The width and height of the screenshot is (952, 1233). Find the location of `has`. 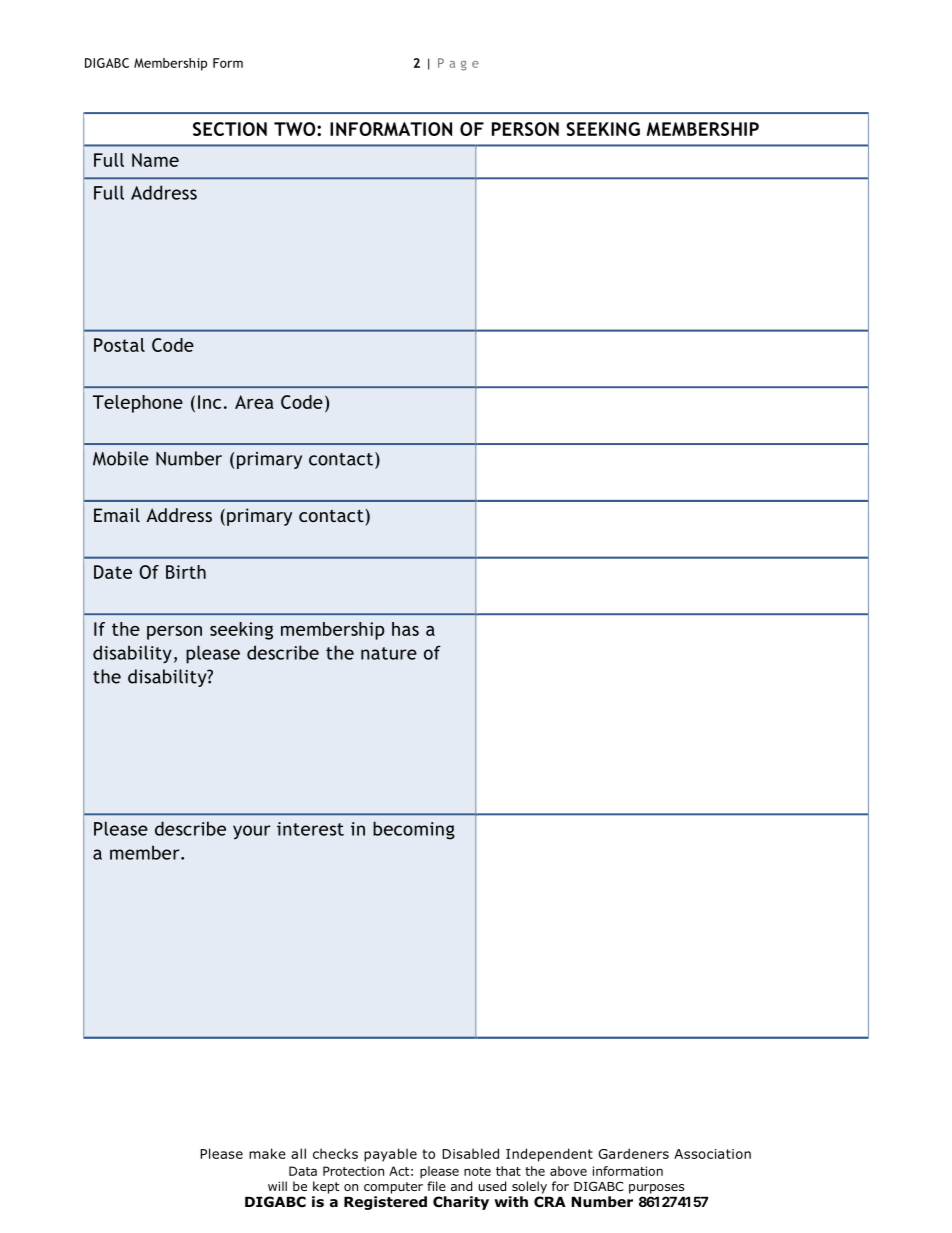

has is located at coordinates (405, 629).
